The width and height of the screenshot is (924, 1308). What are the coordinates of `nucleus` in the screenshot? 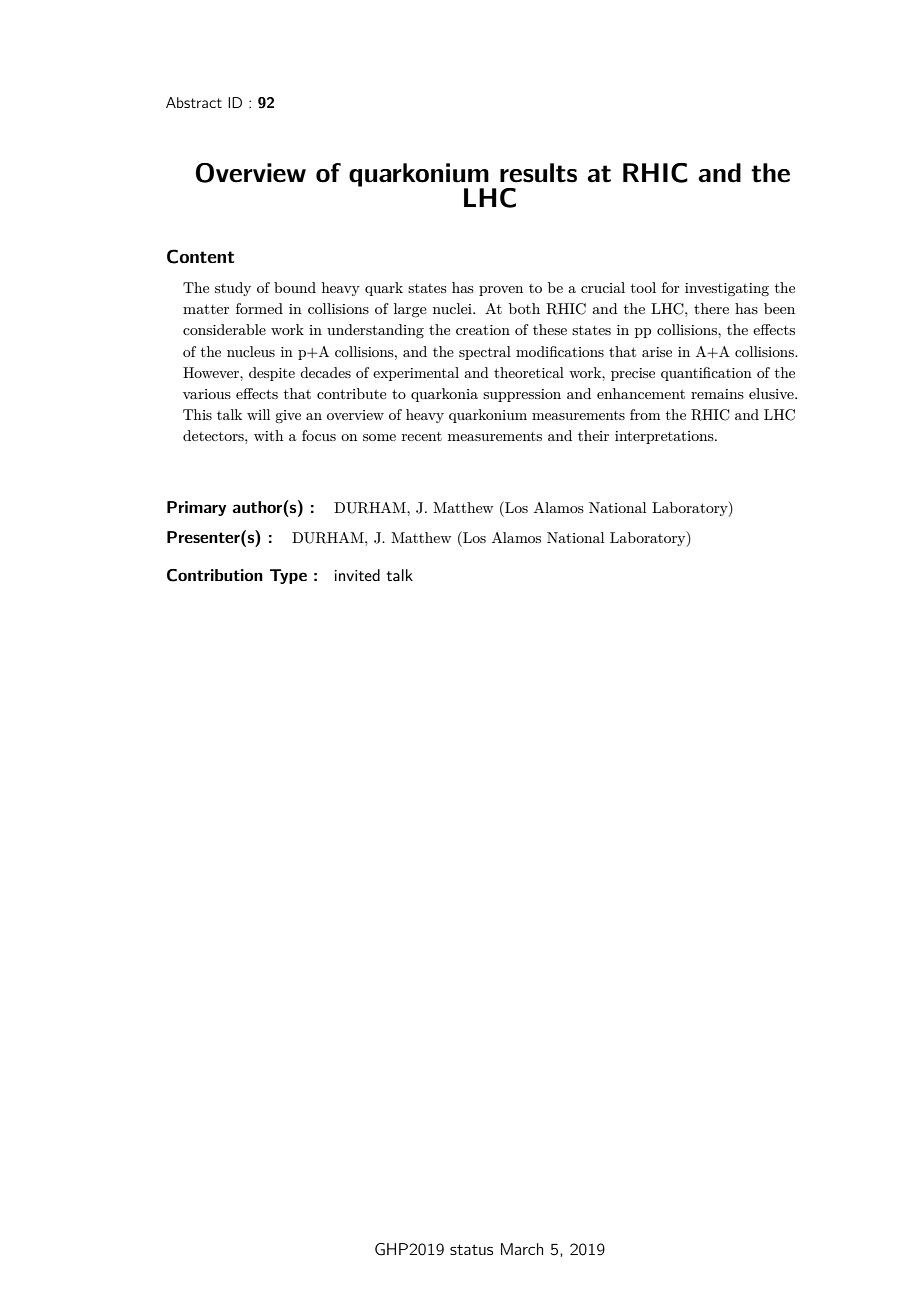 It's located at (251, 351).
